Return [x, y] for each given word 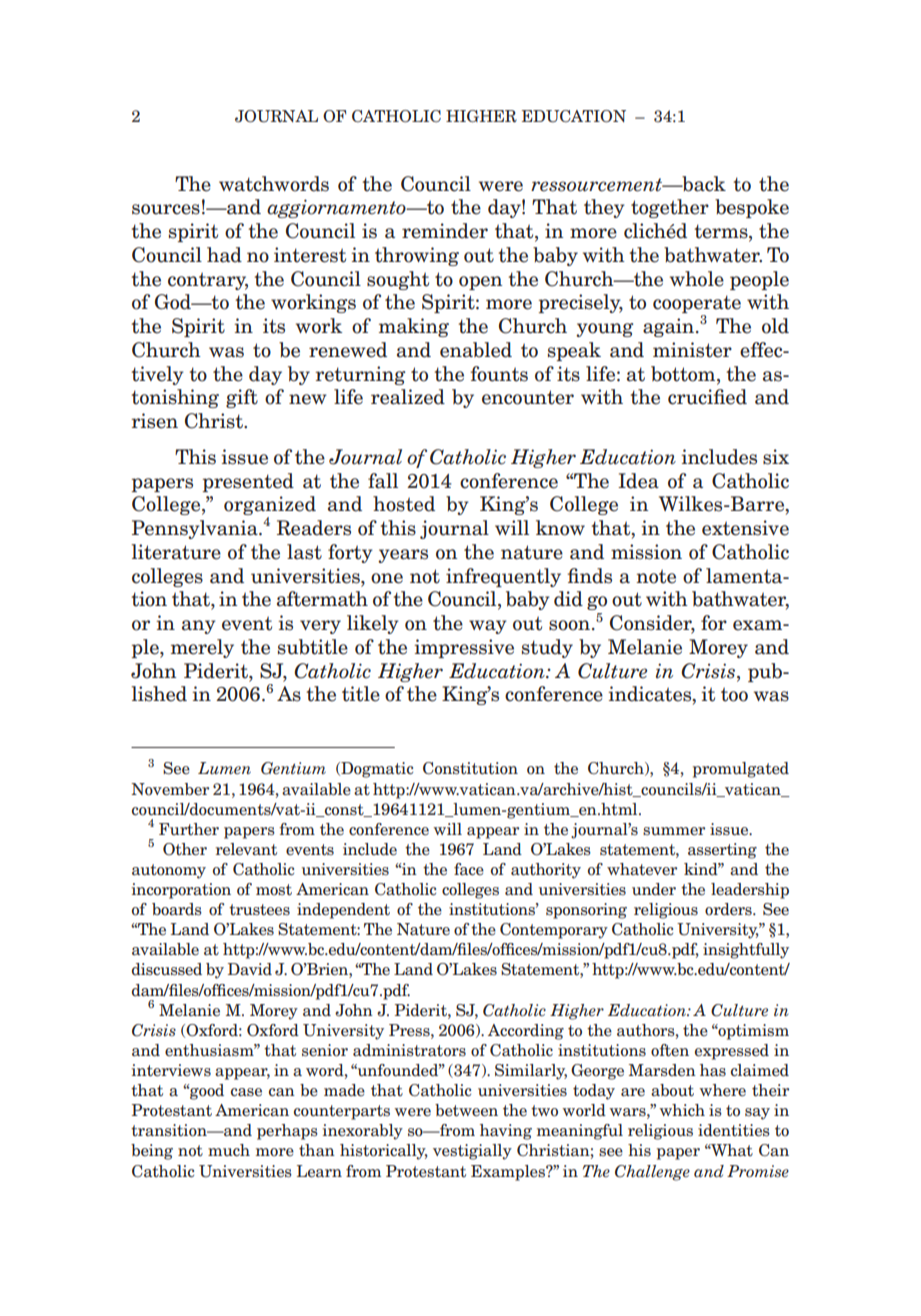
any [199, 627]
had [224, 255]
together [670, 208]
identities [734, 1130]
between [466, 1110]
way [488, 627]
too [734, 694]
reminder [445, 231]
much [229, 1150]
